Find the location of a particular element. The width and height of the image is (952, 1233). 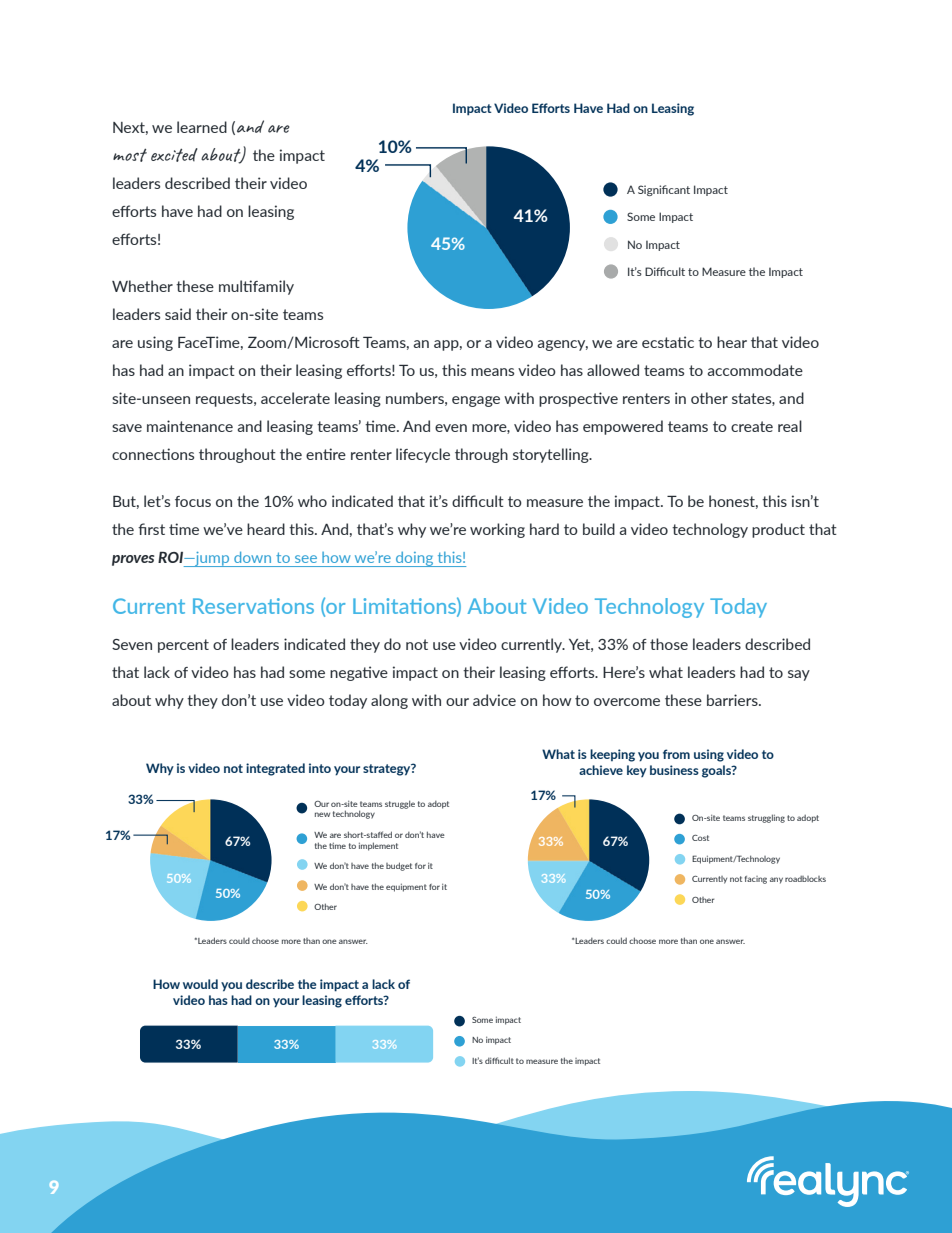

engage is located at coordinates (476, 401).
